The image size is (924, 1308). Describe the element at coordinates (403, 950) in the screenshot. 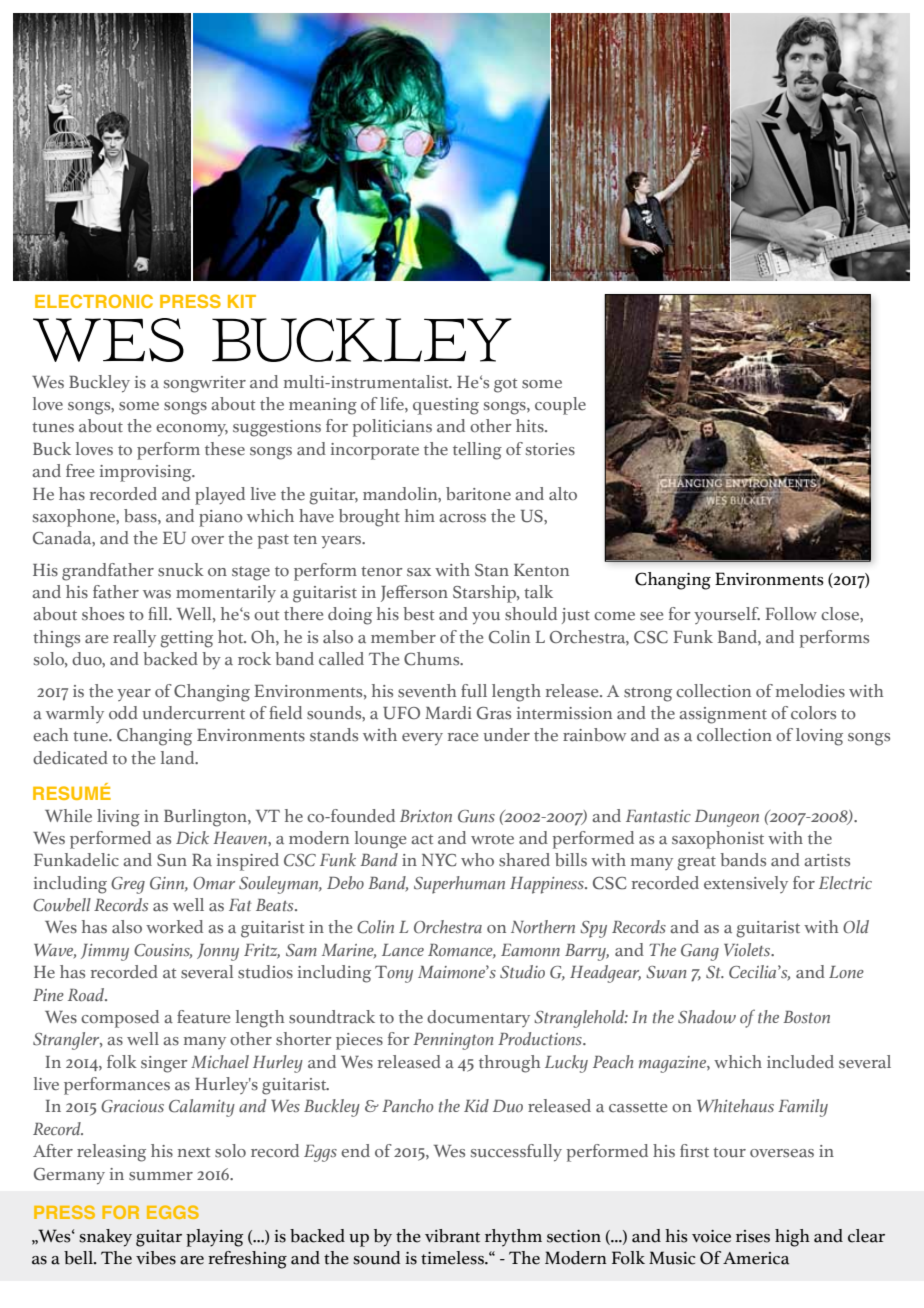

I see `Lance` at that location.
